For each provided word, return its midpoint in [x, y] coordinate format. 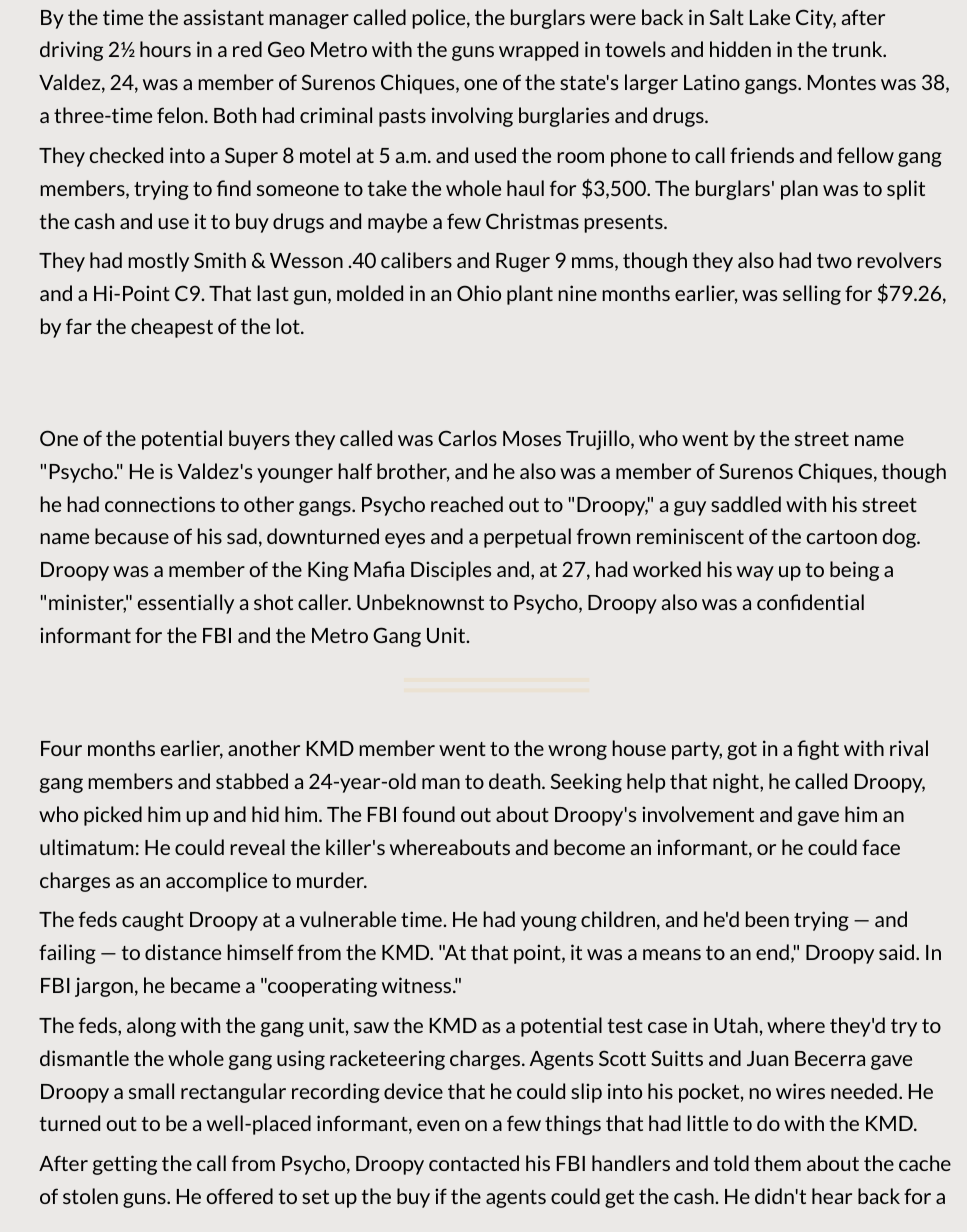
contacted [474, 1163]
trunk [858, 49]
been [767, 919]
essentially [186, 604]
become [589, 847]
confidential [810, 602]
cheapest [172, 328]
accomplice [216, 882]
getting [125, 1165]
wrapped [538, 51]
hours [165, 49]
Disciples [451, 571]
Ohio [479, 293]
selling [812, 295]
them [777, 1163]
